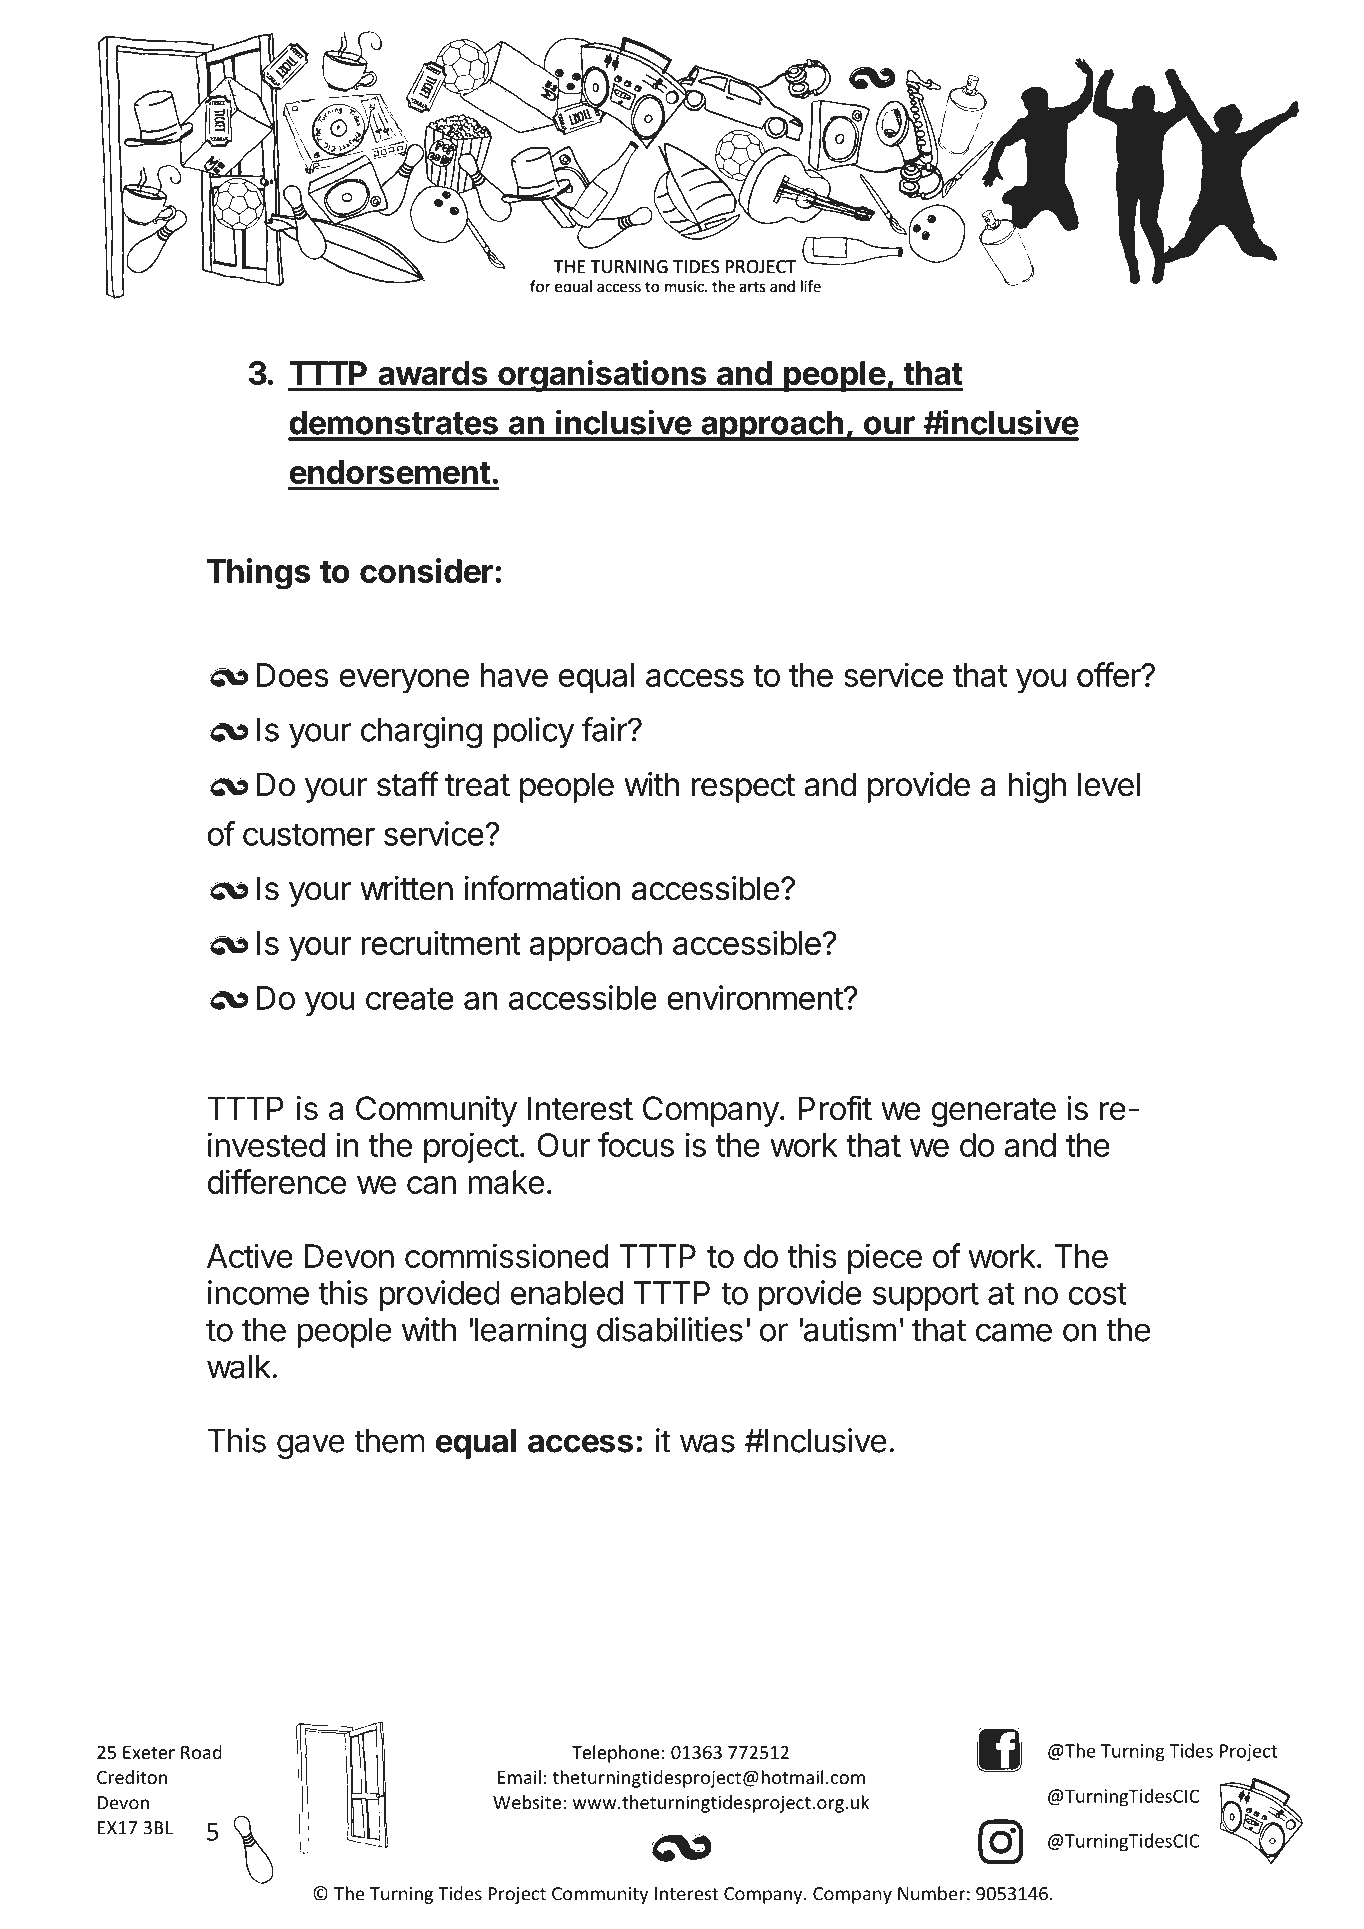 This page has width=1364, height=1929. I want to click on focus, so click(636, 1144).
